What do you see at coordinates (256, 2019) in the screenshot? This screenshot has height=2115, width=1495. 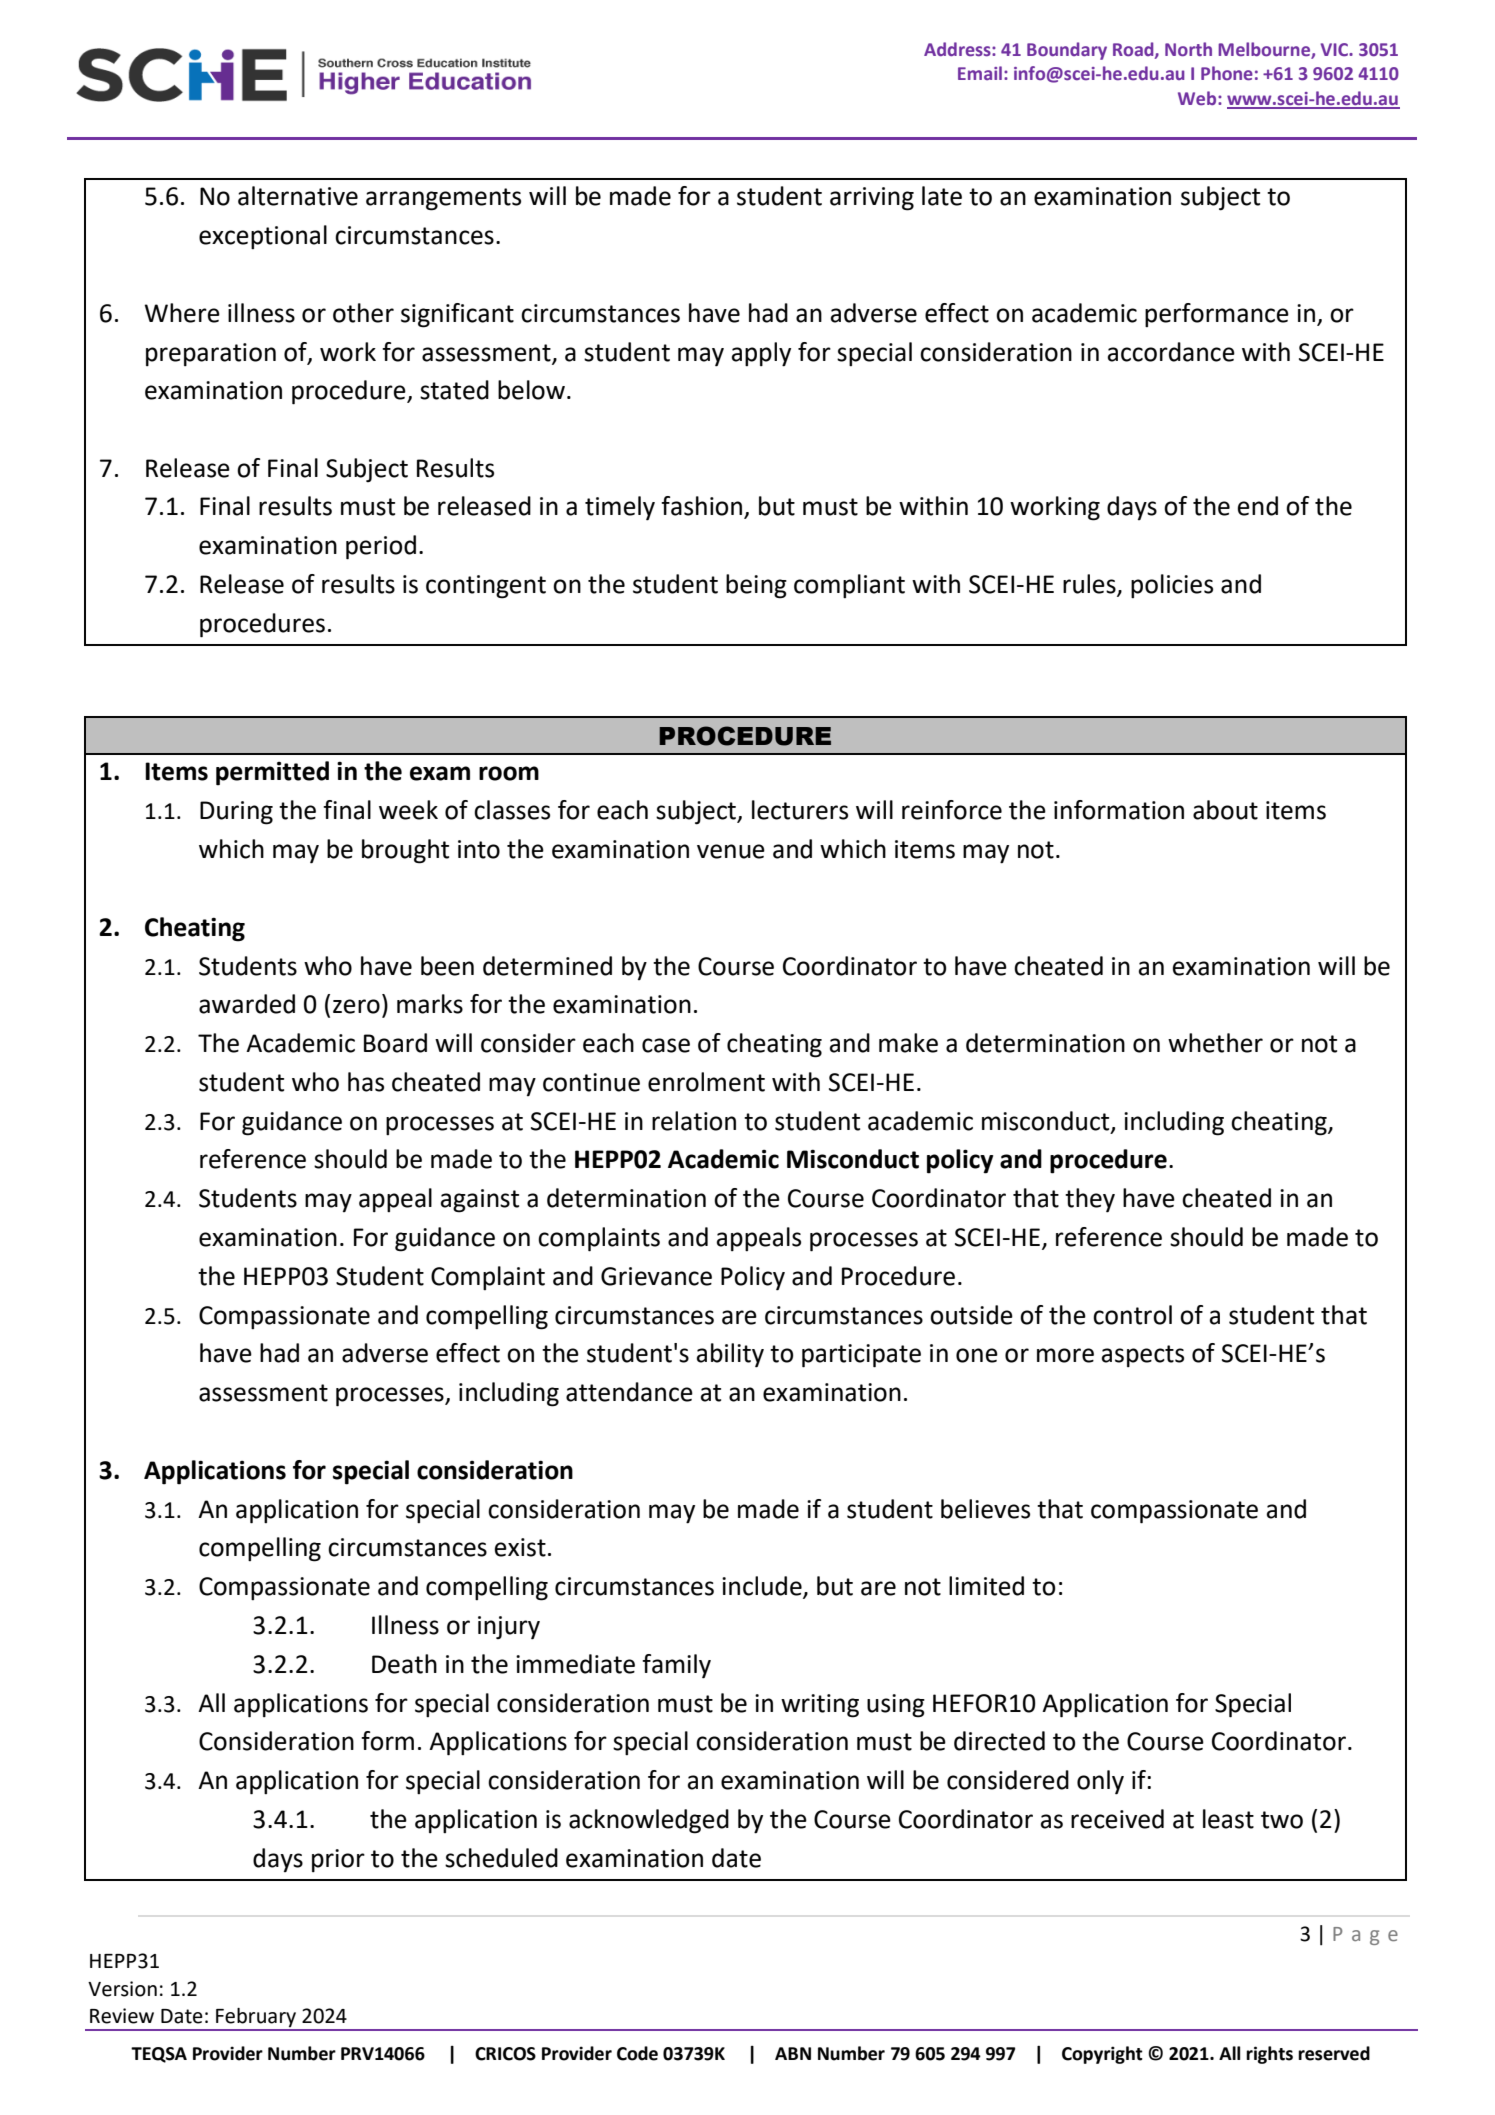 I see `February` at bounding box center [256, 2019].
